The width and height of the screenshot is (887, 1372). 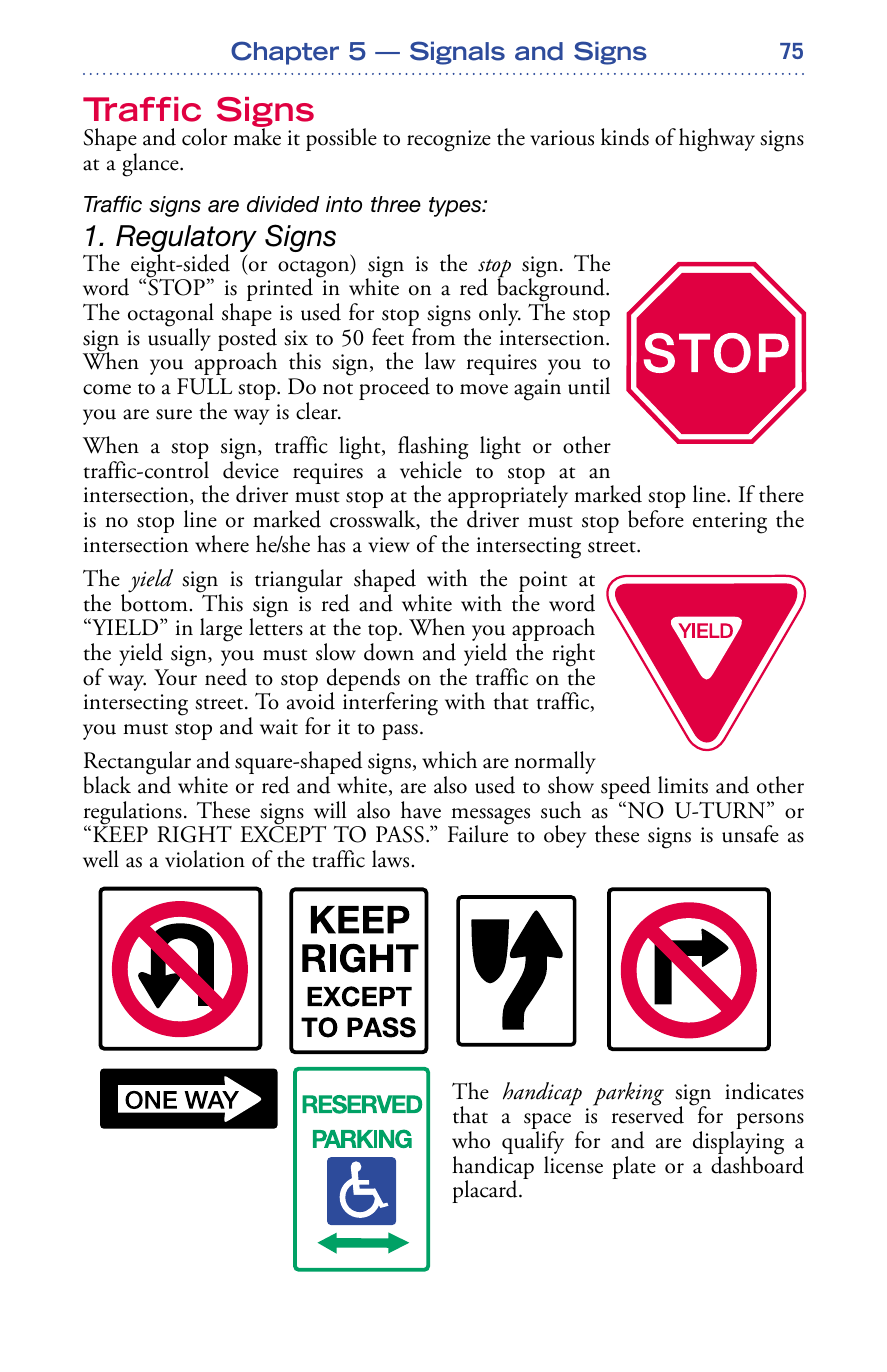 I want to click on bottom, so click(x=154, y=602).
